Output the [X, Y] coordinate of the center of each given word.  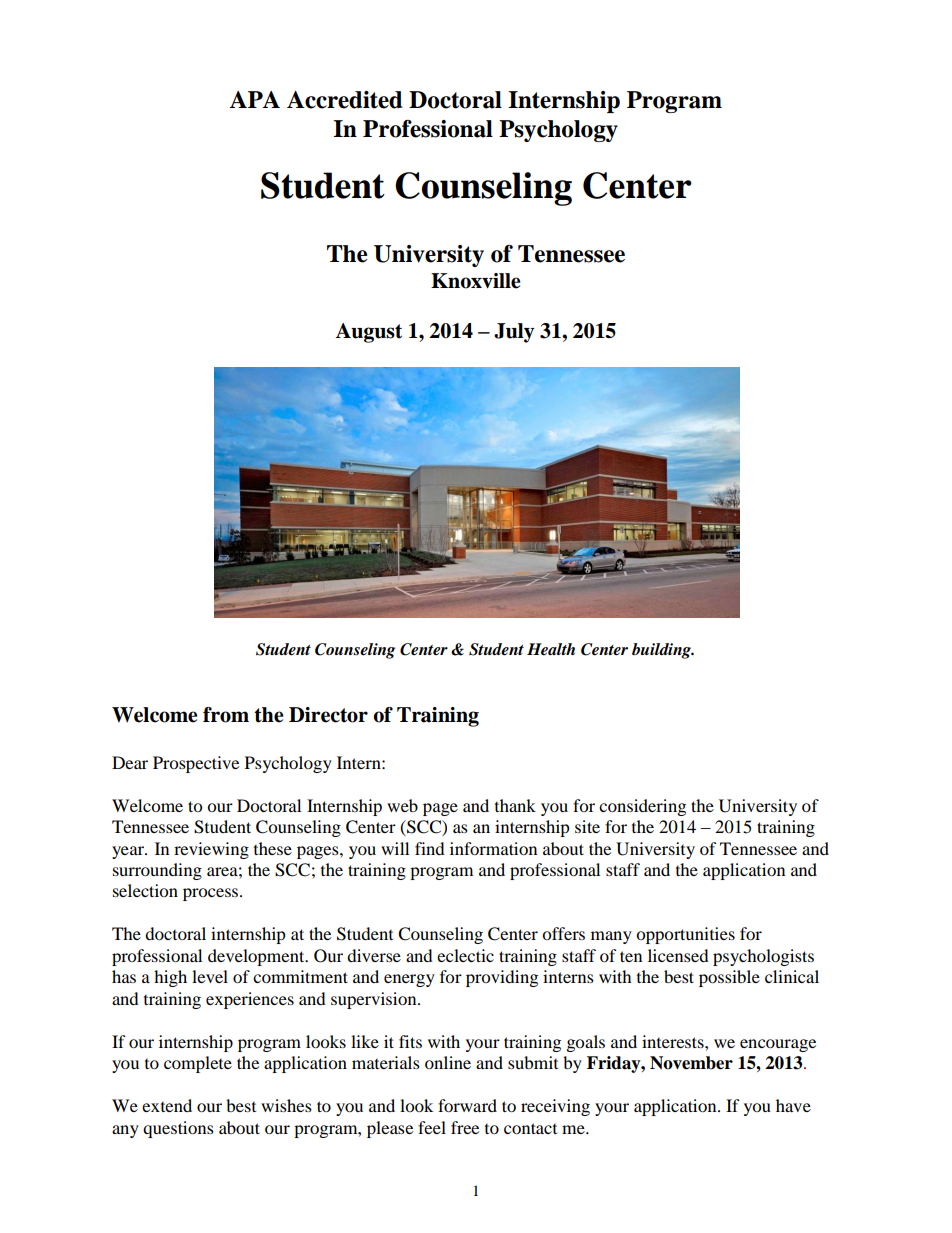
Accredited [344, 100]
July [514, 333]
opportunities [685, 935]
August [369, 333]
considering [642, 807]
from [226, 715]
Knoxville [476, 281]
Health [551, 649]
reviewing [211, 850]
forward [467, 1105]
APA [254, 99]
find [430, 848]
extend [167, 1105]
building [663, 651]
